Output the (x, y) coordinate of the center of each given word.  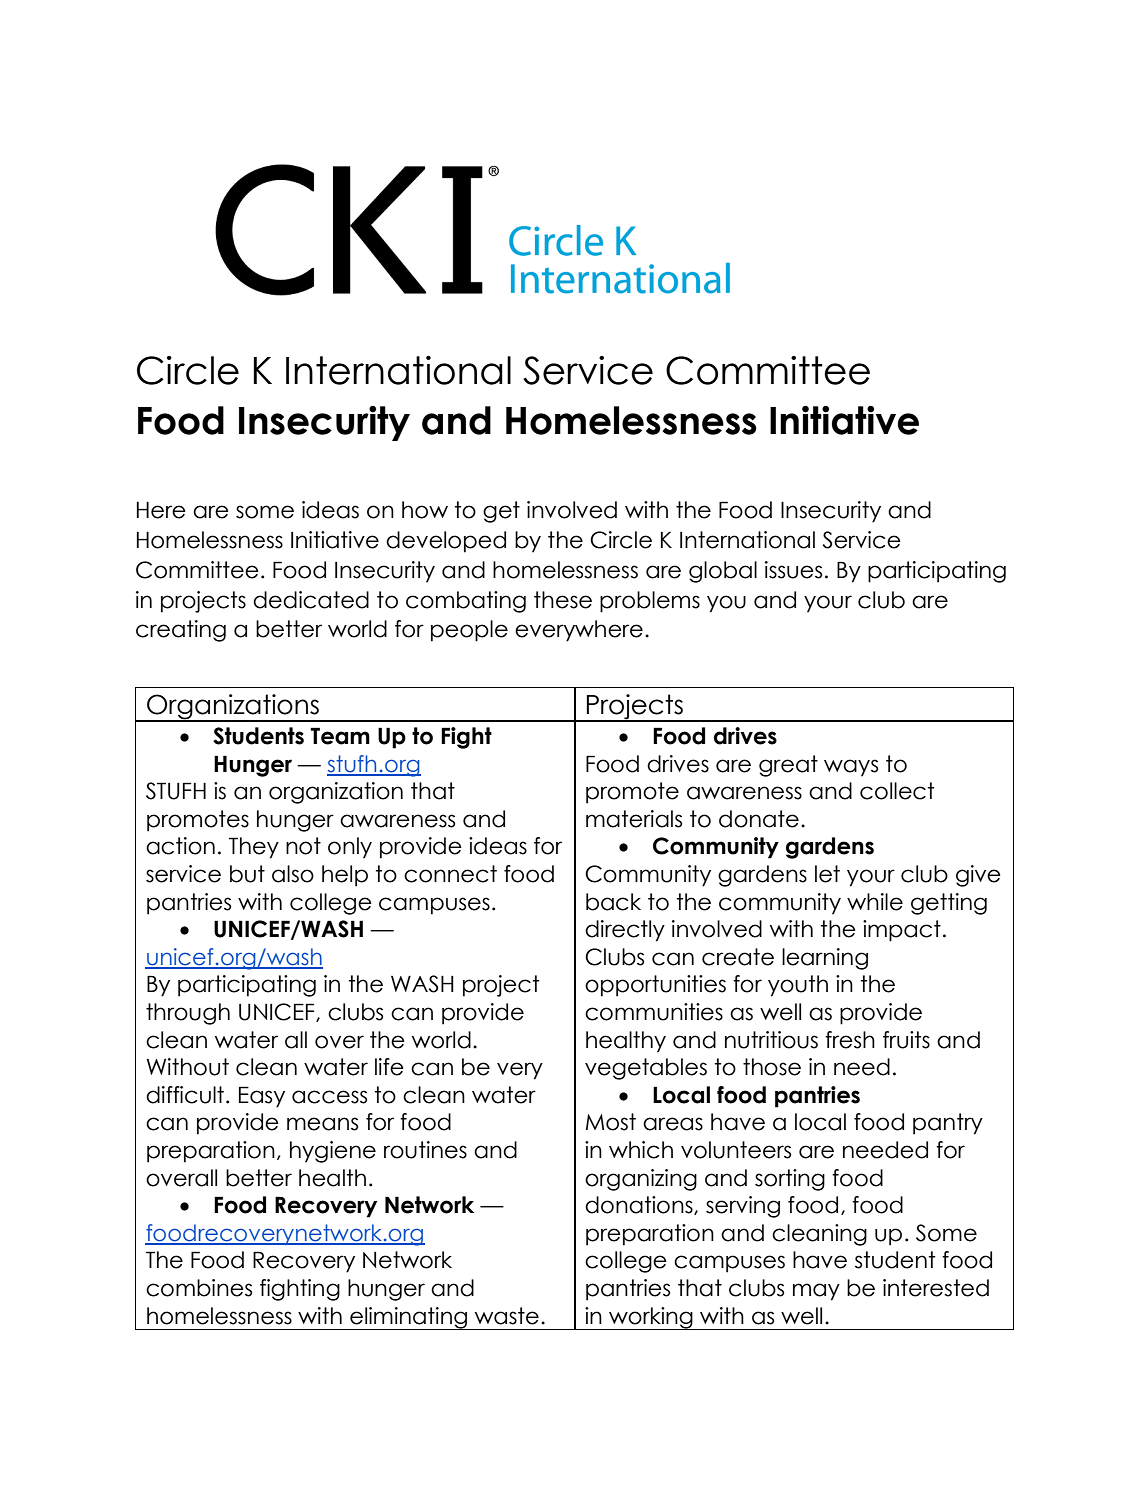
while (875, 902)
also (293, 874)
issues (793, 570)
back (613, 902)
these (563, 600)
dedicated (311, 600)
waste (507, 1316)
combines (199, 1288)
